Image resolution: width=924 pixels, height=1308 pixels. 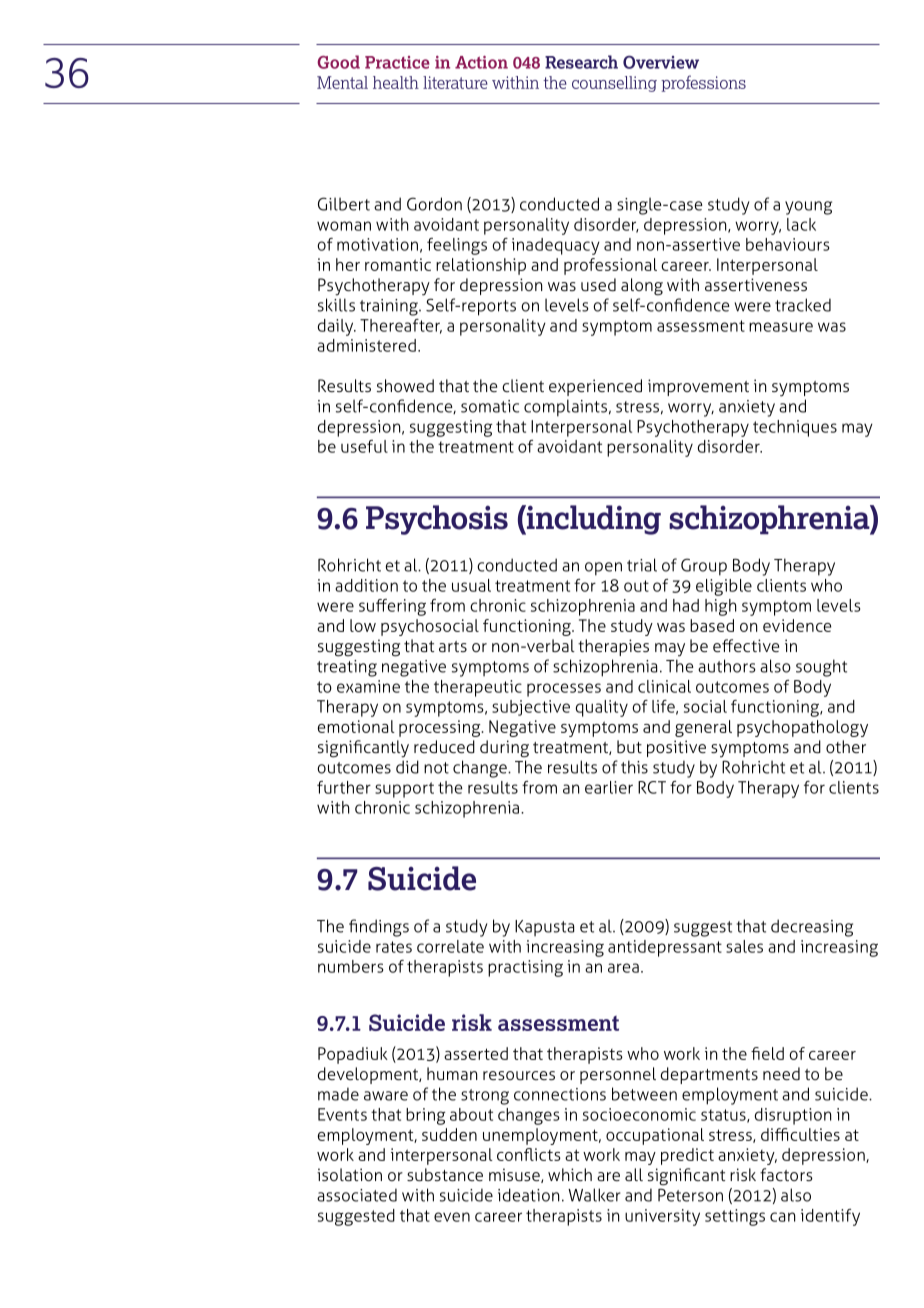 I want to click on professions, so click(x=703, y=83).
